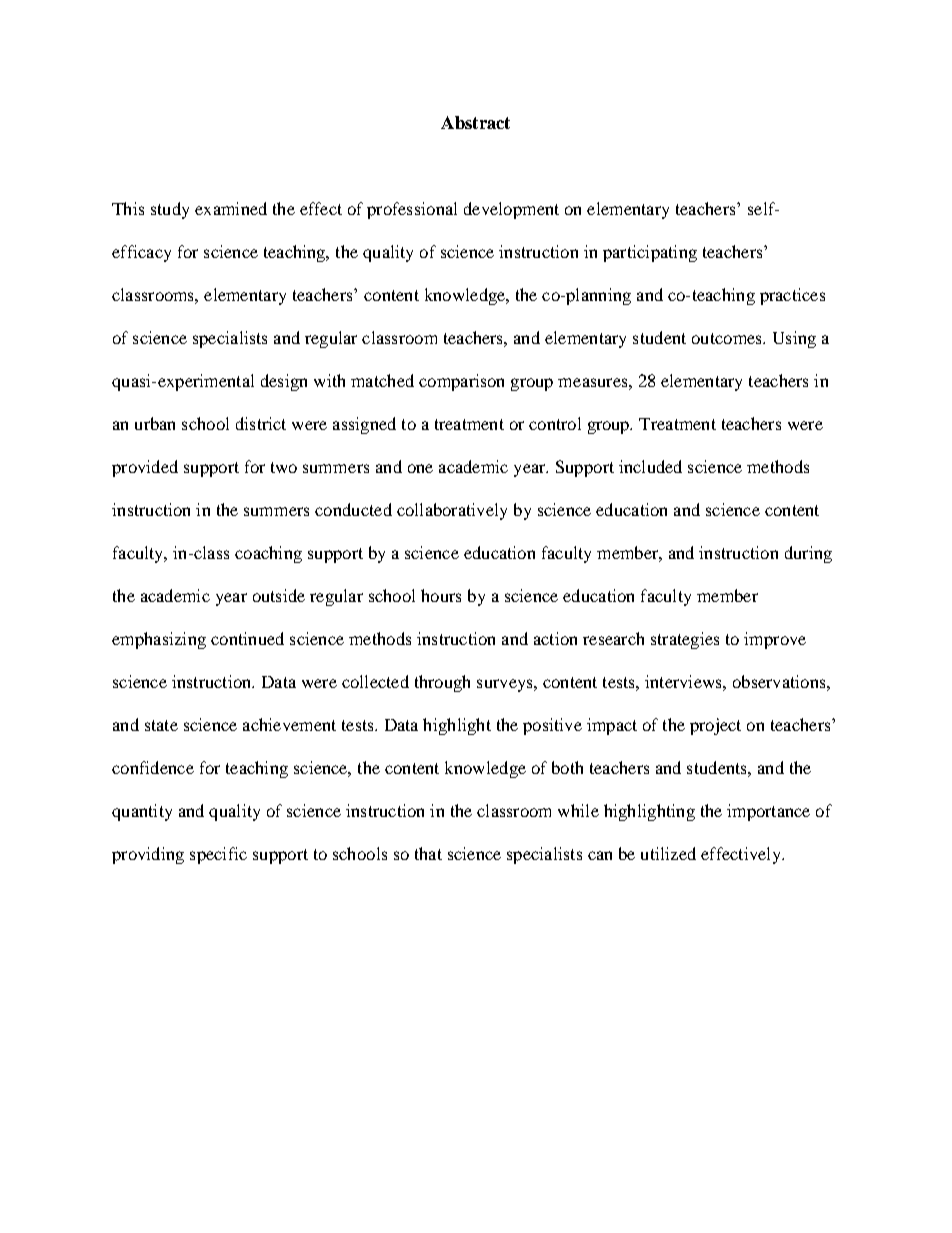 Image resolution: width=952 pixels, height=1233 pixels. Describe the element at coordinates (475, 122) in the screenshot. I see `Abstract` at that location.
